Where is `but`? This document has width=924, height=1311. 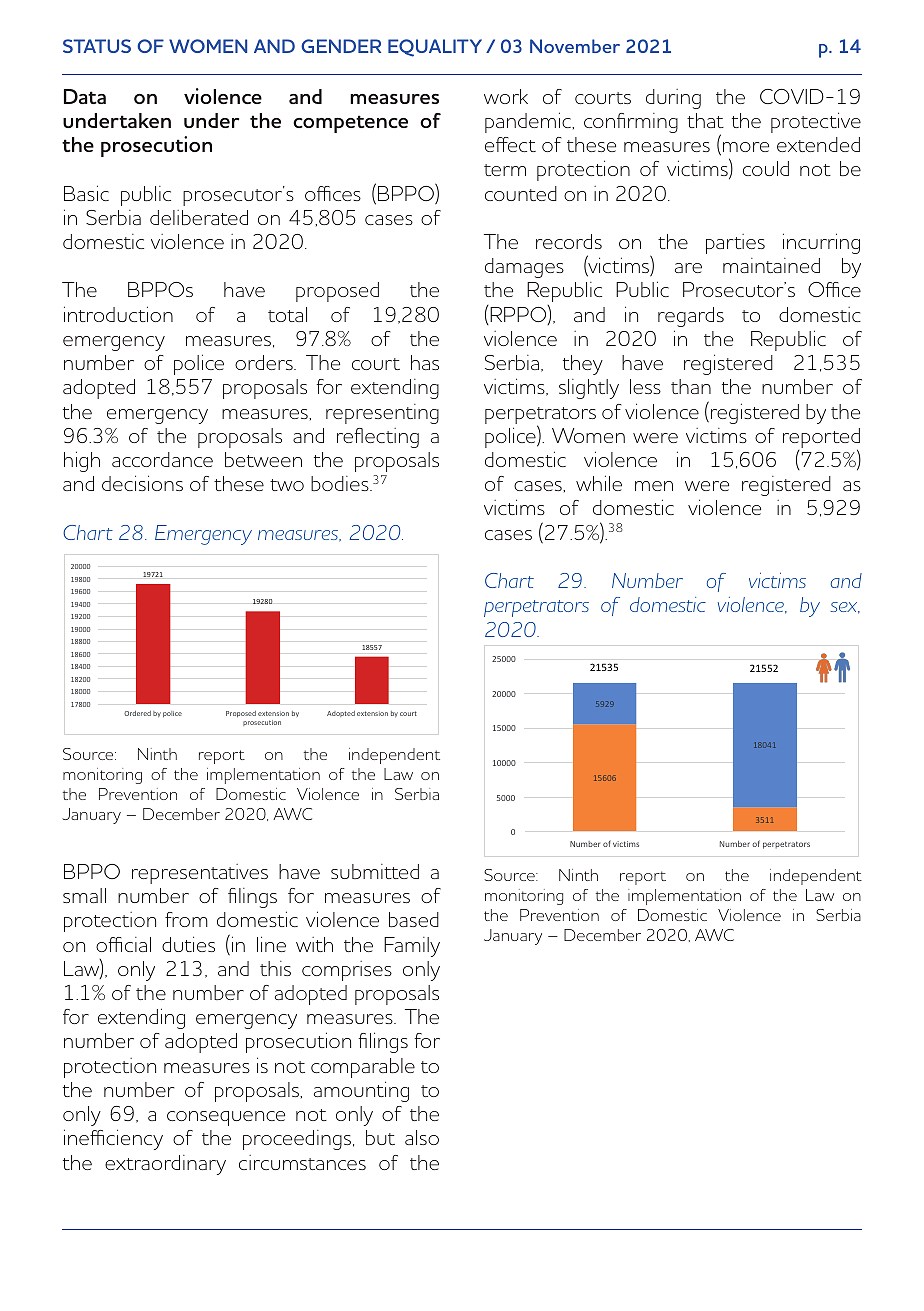
but is located at coordinates (380, 1137).
